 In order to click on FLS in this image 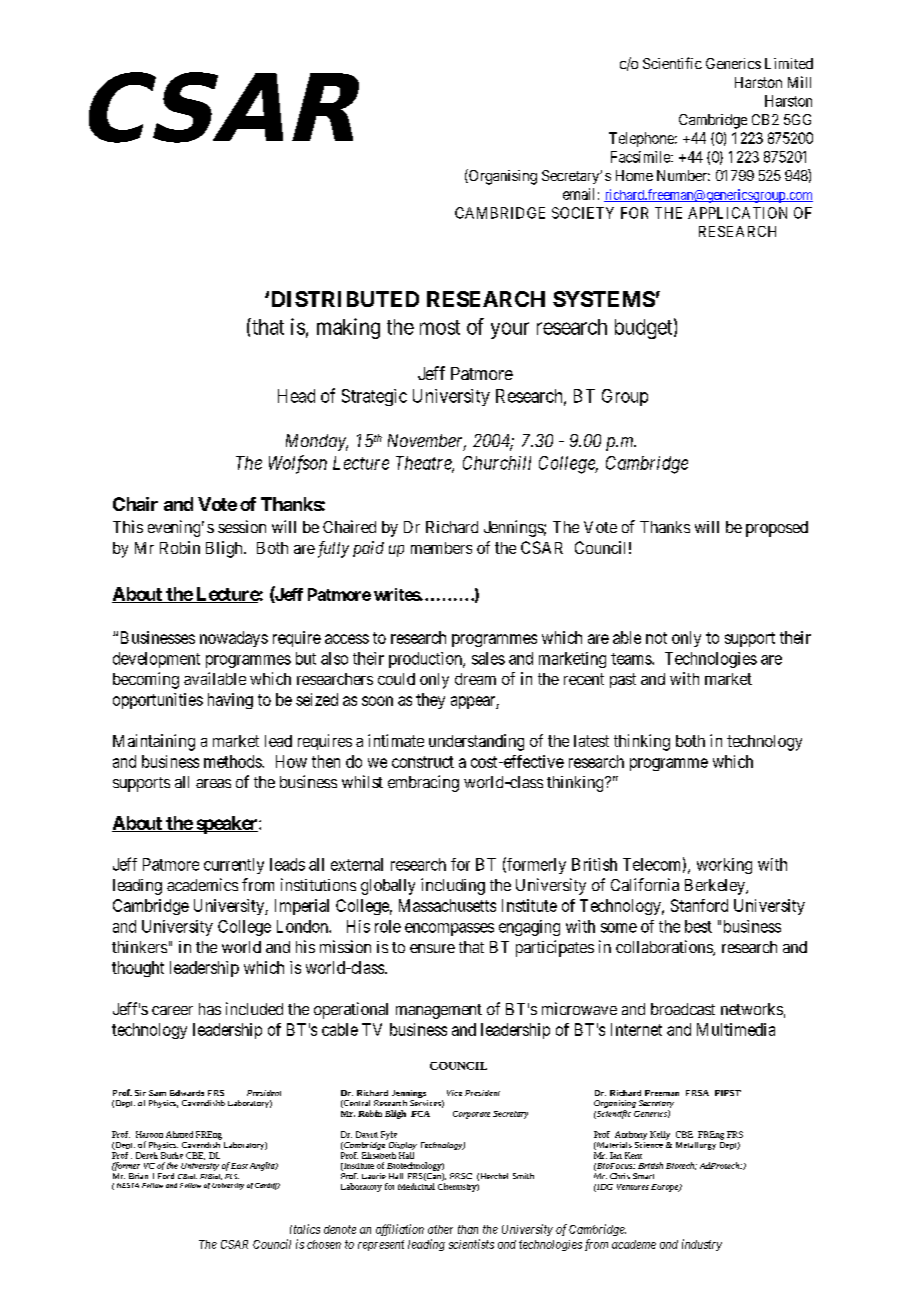, I will do `click(232, 1176)`.
